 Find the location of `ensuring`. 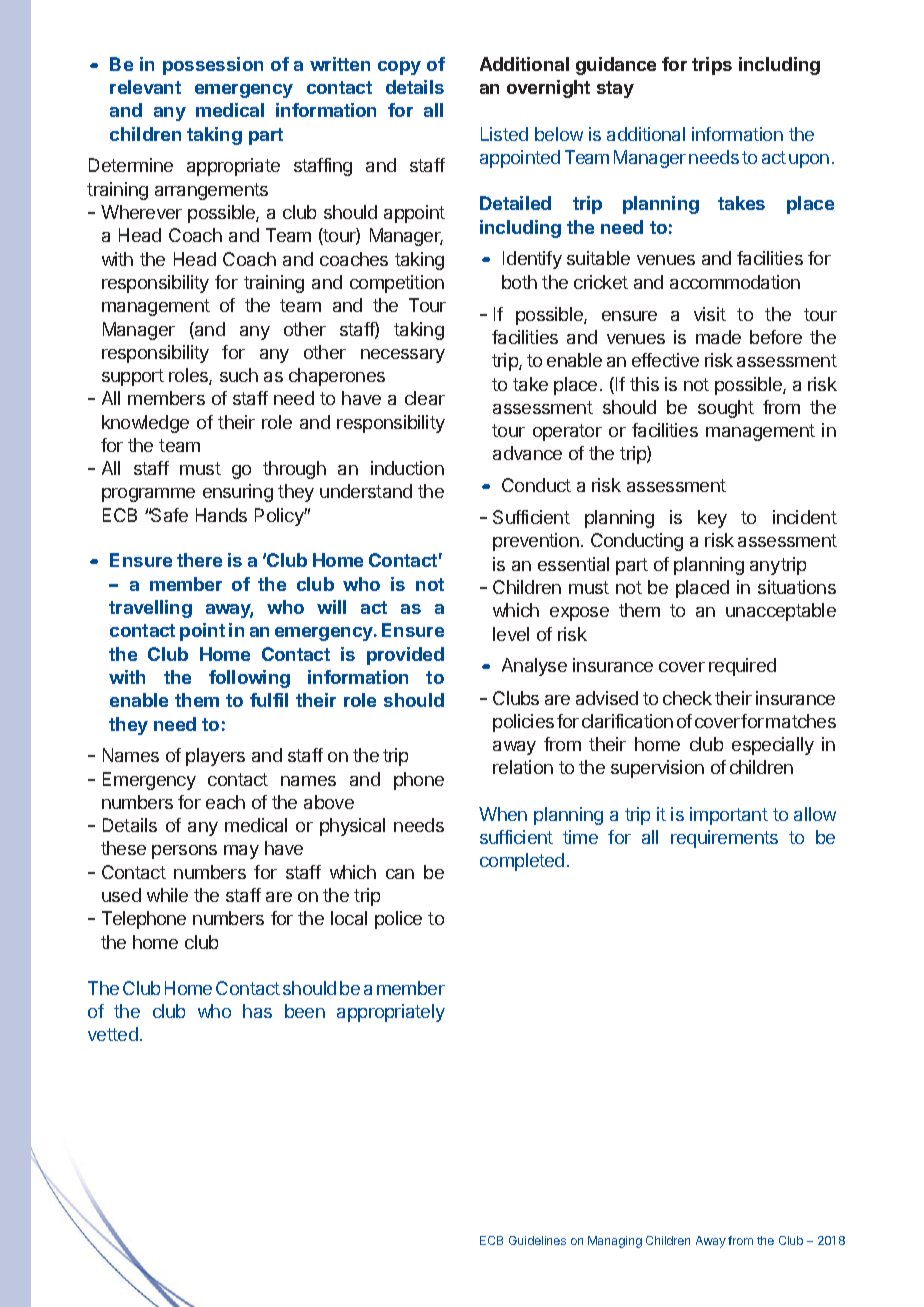

ensuring is located at coordinates (238, 493).
